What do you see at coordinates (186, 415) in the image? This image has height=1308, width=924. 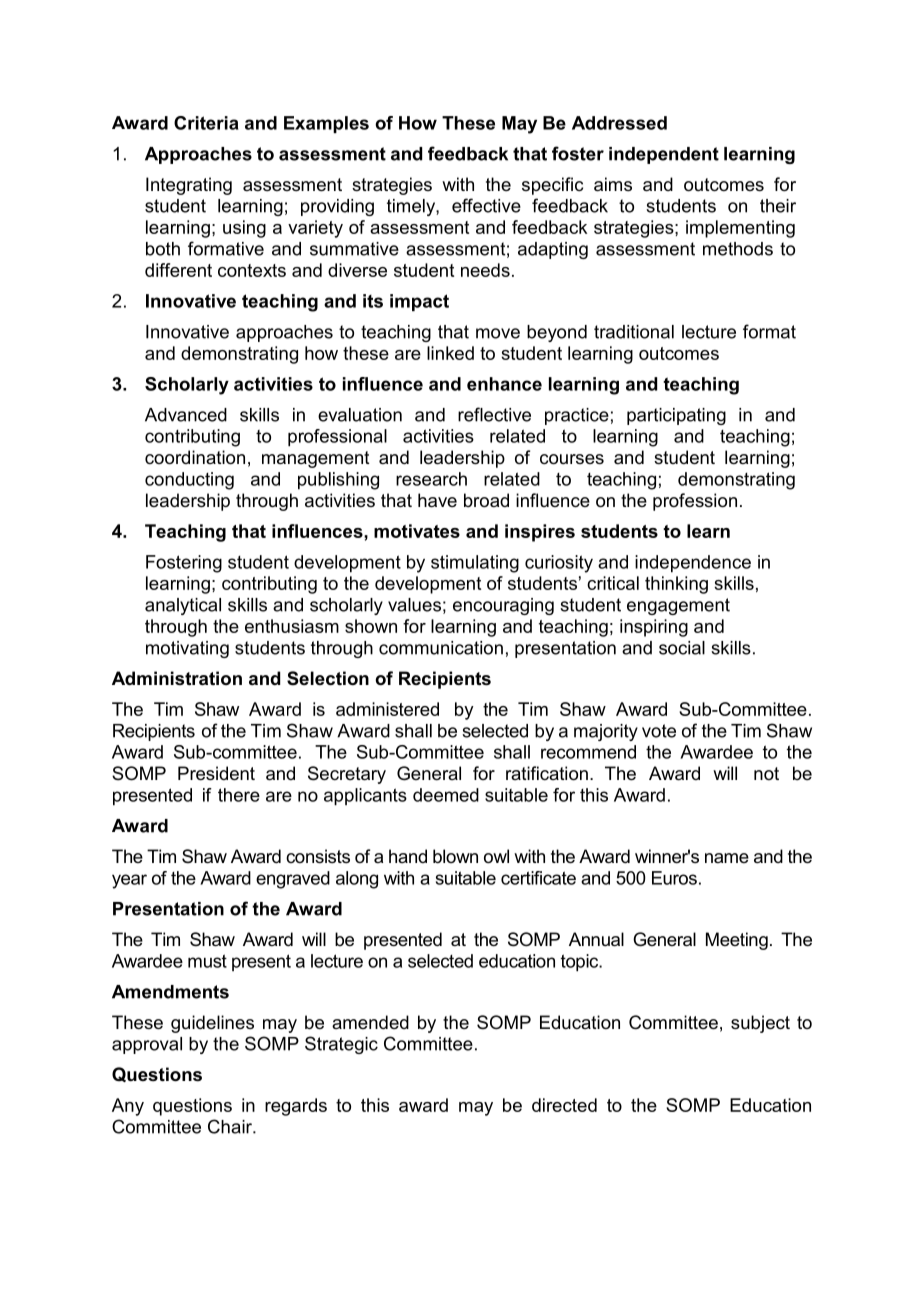 I see `Advanced` at bounding box center [186, 415].
